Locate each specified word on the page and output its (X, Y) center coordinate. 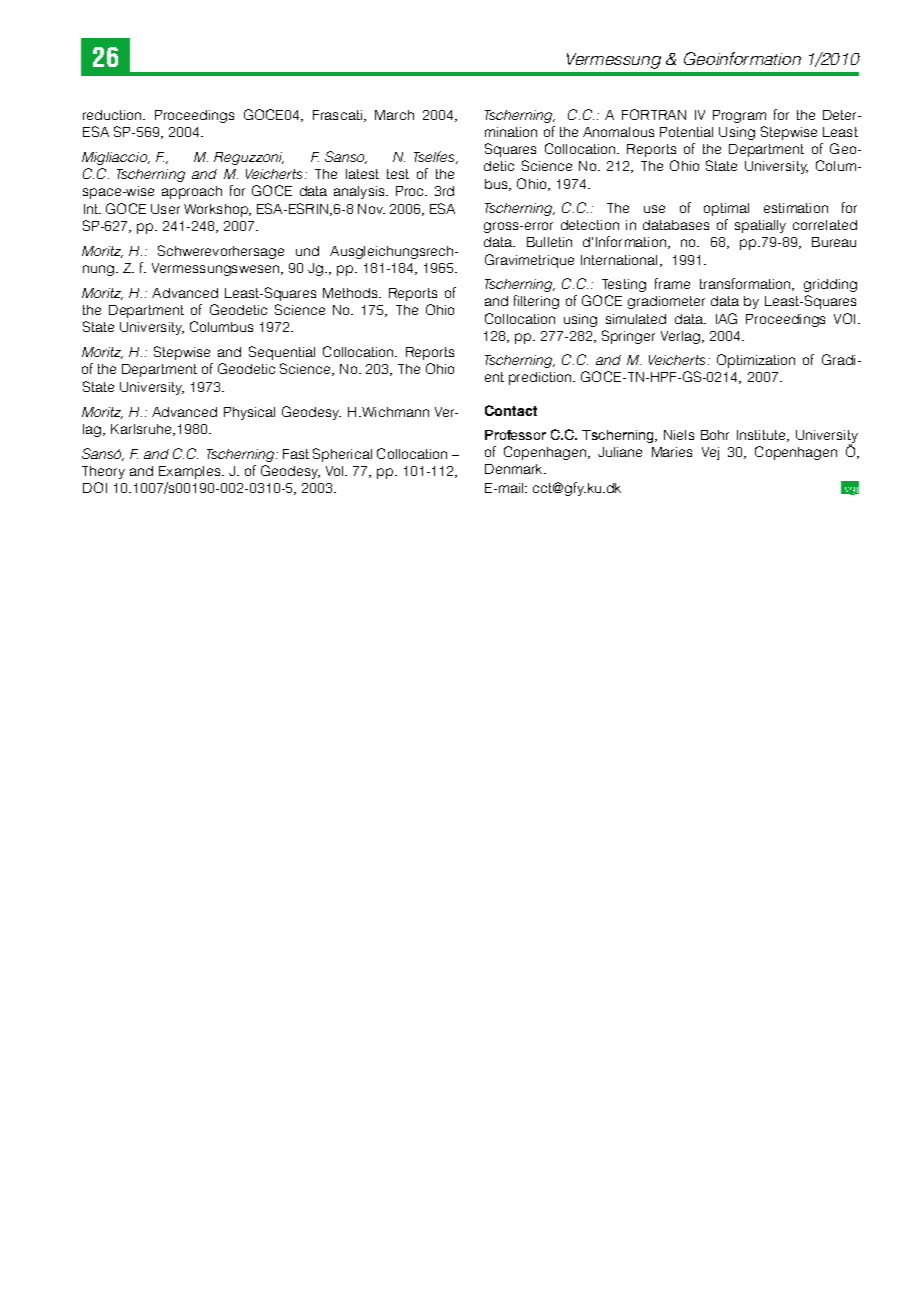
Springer (628, 337)
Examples (191, 472)
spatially (760, 226)
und (307, 251)
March (394, 115)
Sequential (282, 353)
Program (739, 116)
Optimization (756, 361)
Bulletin (549, 242)
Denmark (515, 469)
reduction (113, 115)
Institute (762, 436)
